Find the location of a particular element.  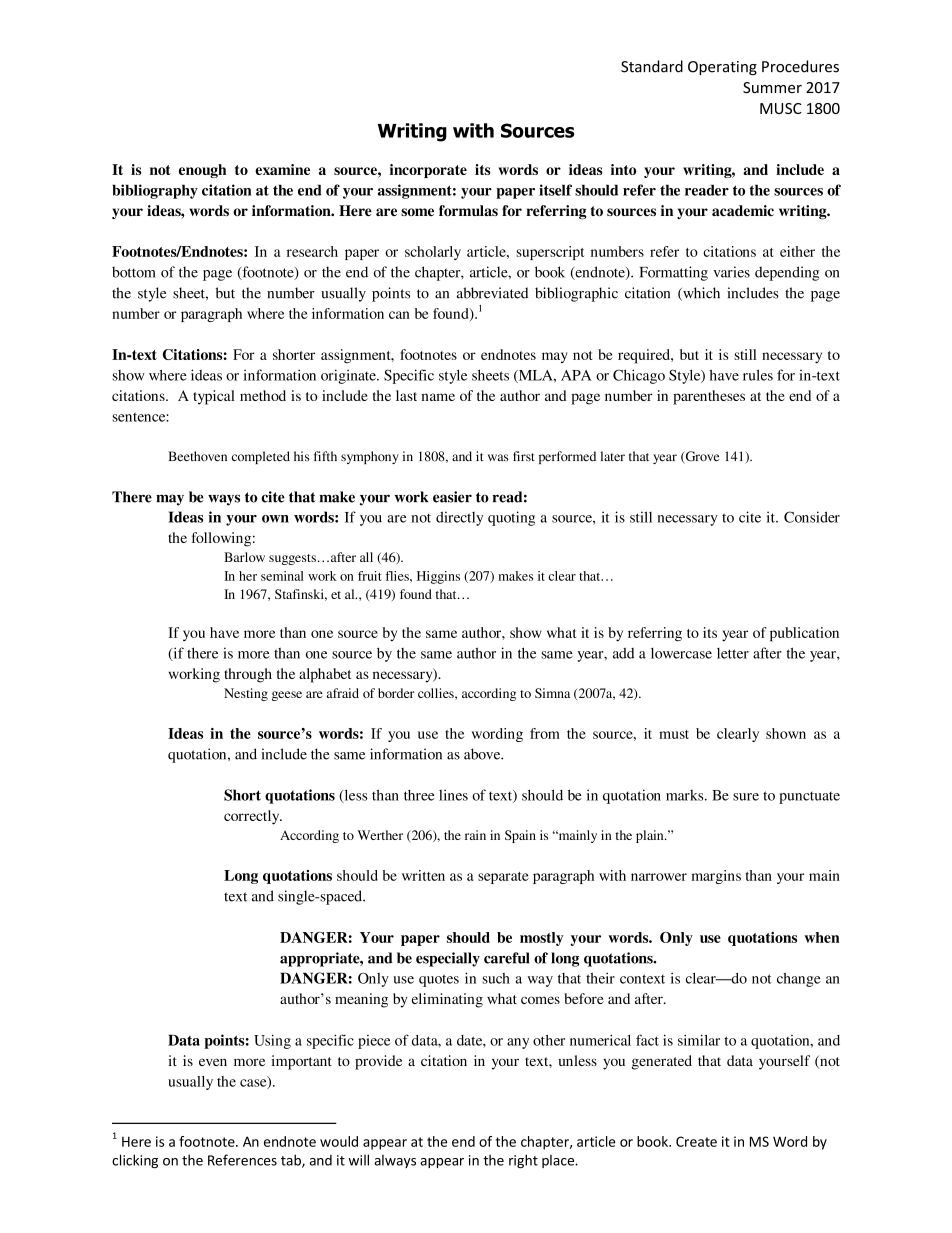

even is located at coordinates (213, 1062).
